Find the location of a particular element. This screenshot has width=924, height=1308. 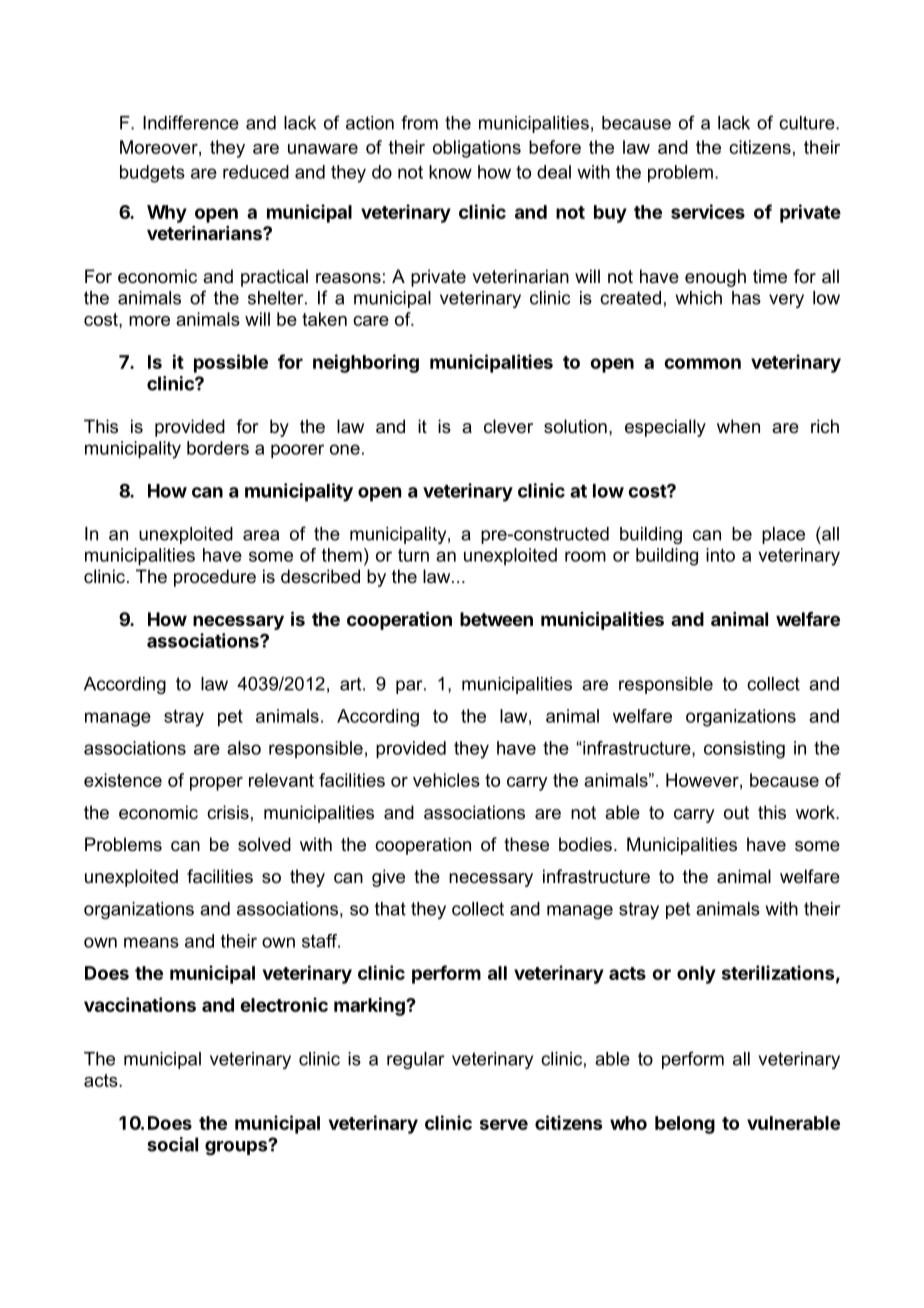

into is located at coordinates (720, 555).
